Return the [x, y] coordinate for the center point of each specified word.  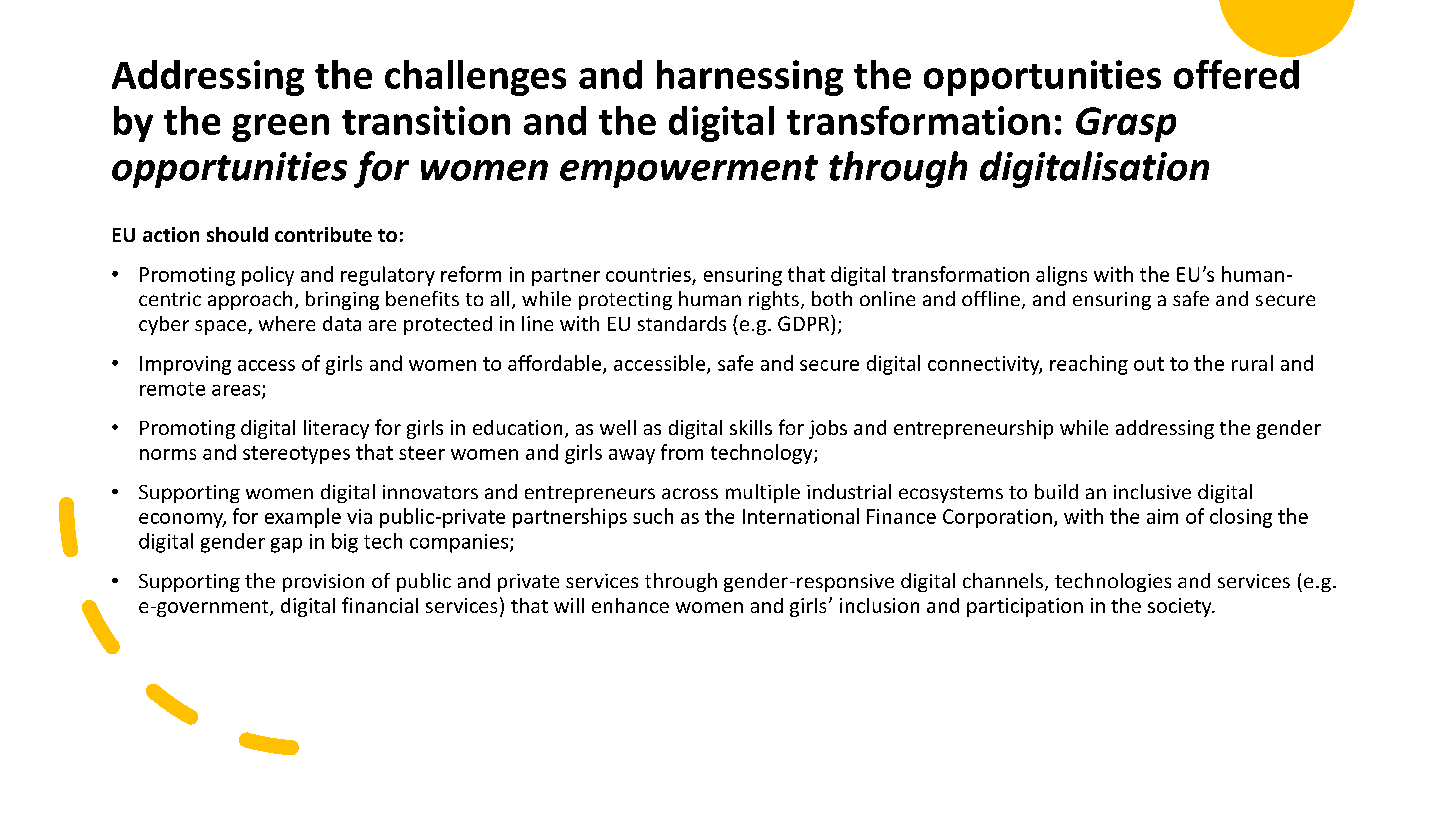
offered [1236, 74]
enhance [630, 605]
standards [682, 323]
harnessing [750, 78]
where [287, 323]
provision [323, 583]
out [1149, 364]
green [280, 128]
